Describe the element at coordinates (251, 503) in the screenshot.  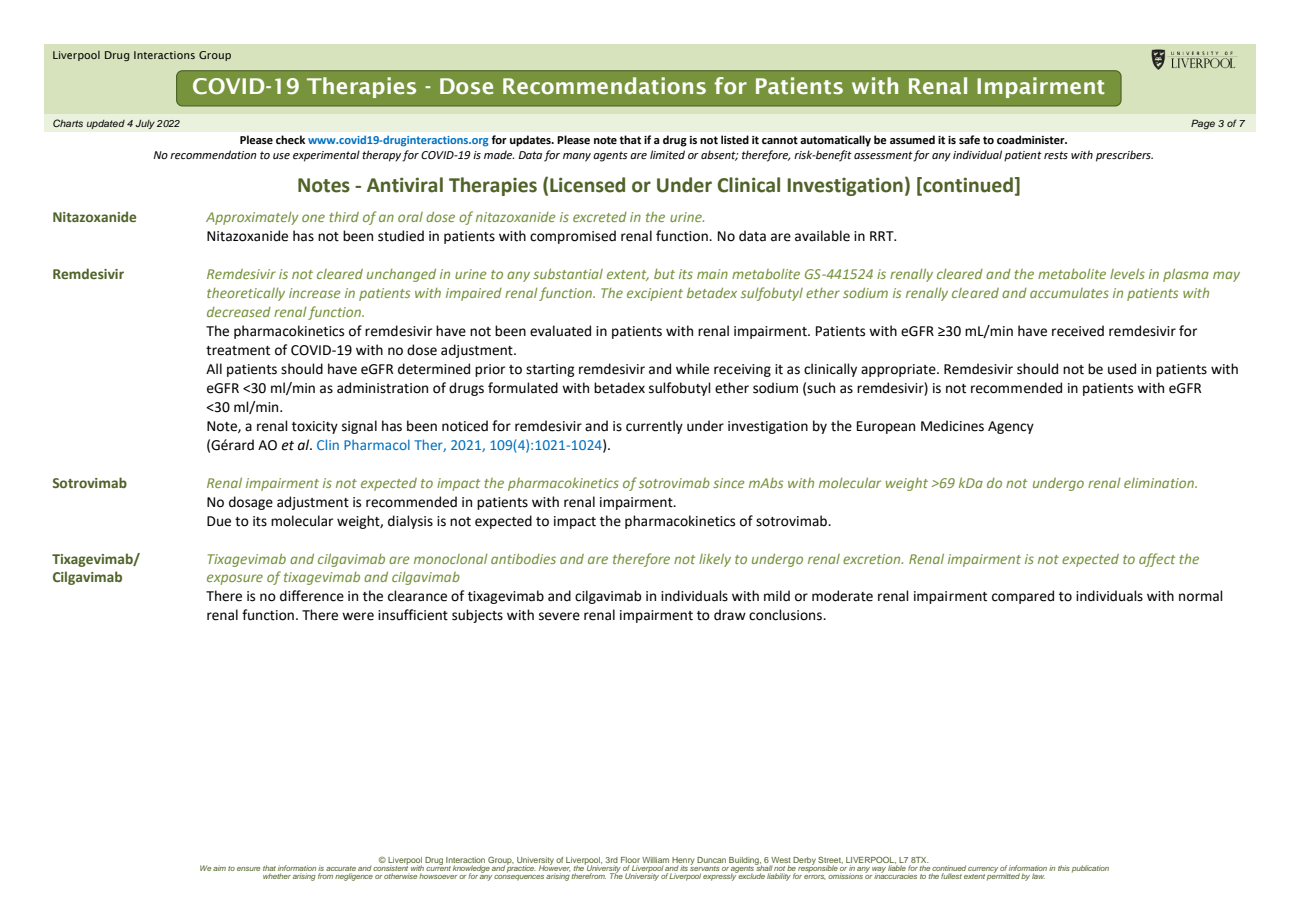
I see `dosage` at that location.
